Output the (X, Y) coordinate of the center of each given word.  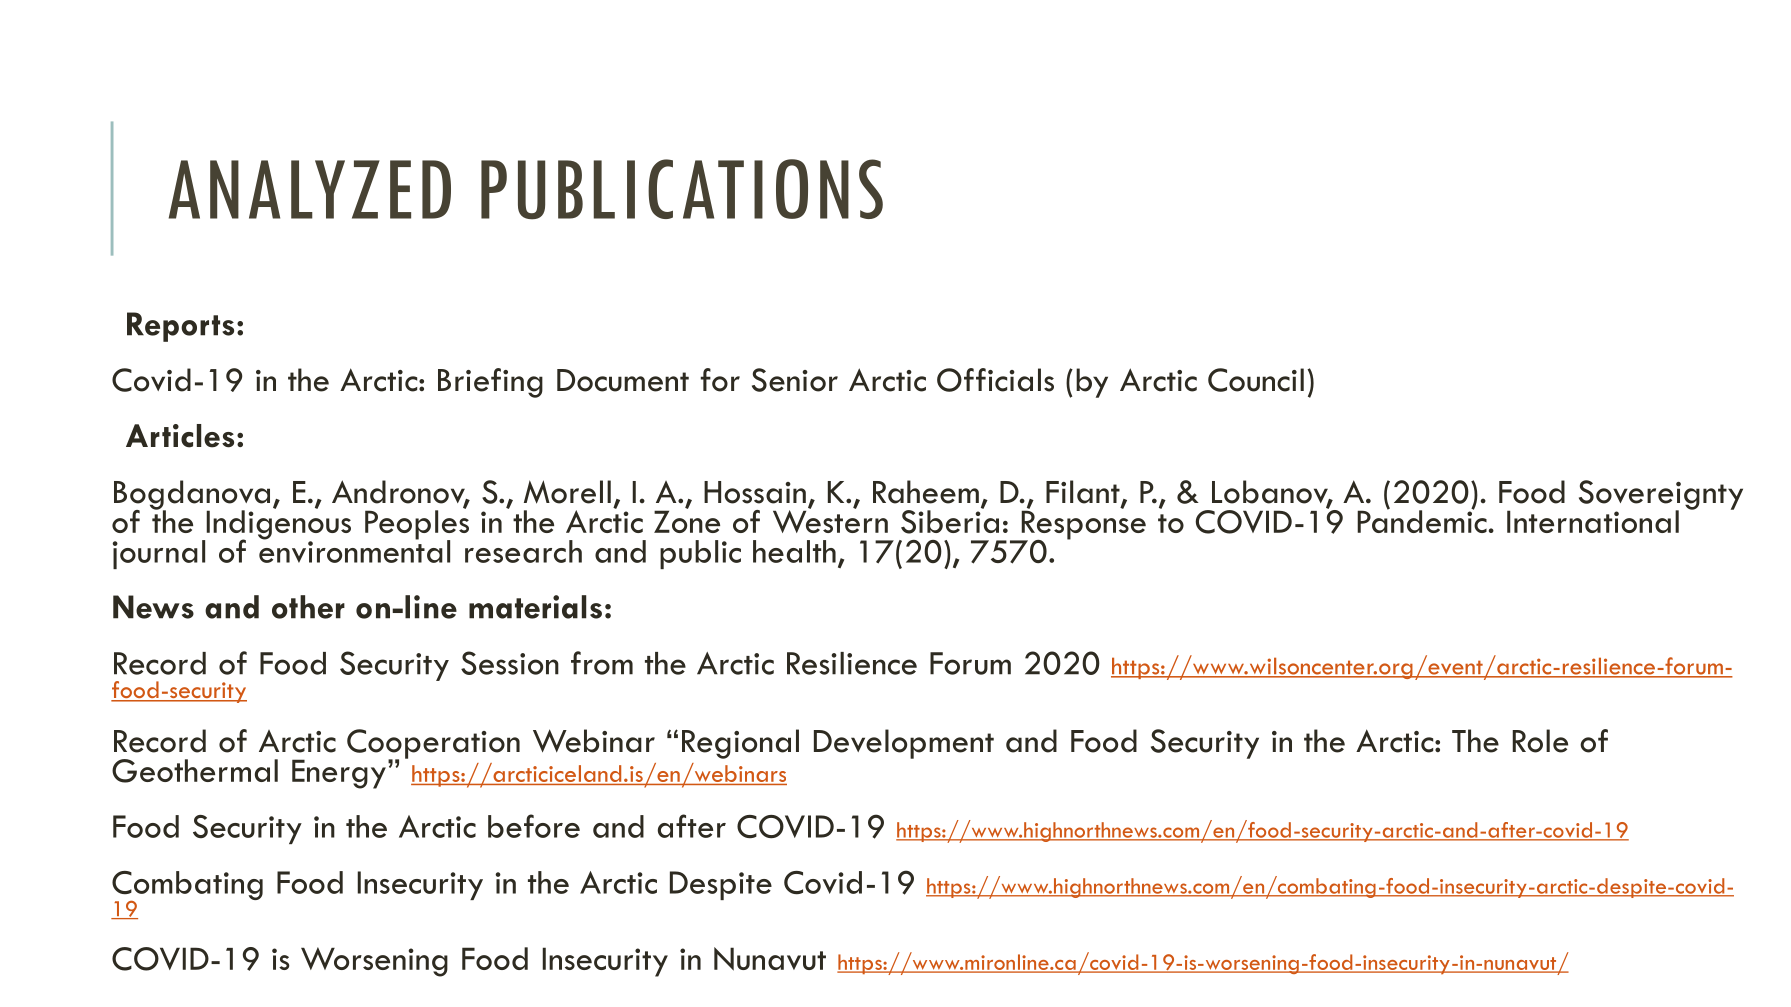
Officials (995, 380)
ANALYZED (310, 189)
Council (1256, 380)
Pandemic (1422, 520)
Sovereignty (1661, 496)
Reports (180, 327)
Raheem (926, 492)
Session (510, 663)
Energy (339, 774)
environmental (354, 550)
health (794, 551)
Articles (180, 436)
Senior (795, 380)
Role (1540, 741)
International (1593, 521)
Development (904, 744)
